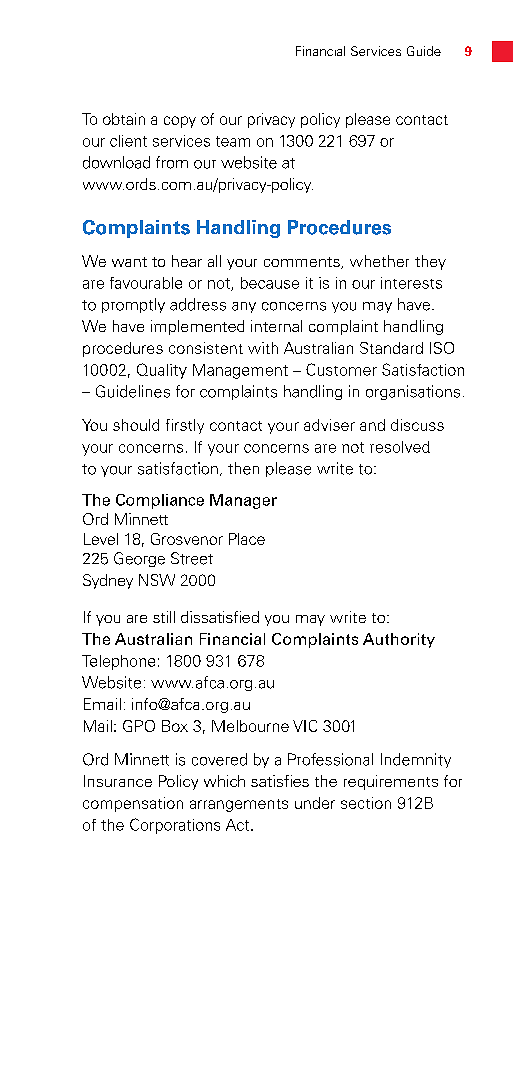 This screenshot has height=1078, width=513. I want to click on then, so click(243, 468).
